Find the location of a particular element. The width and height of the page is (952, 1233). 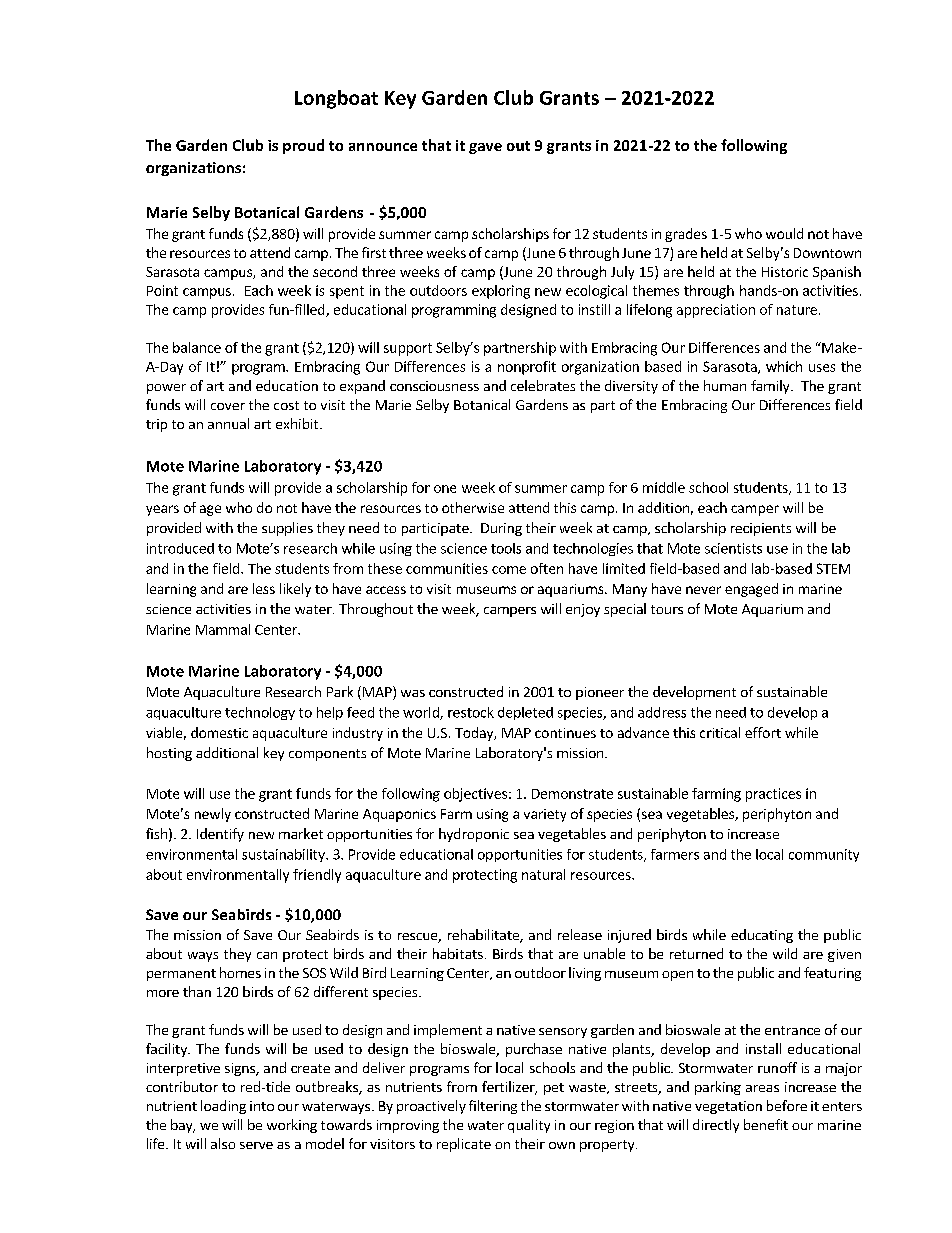

benefit is located at coordinates (766, 1124).
